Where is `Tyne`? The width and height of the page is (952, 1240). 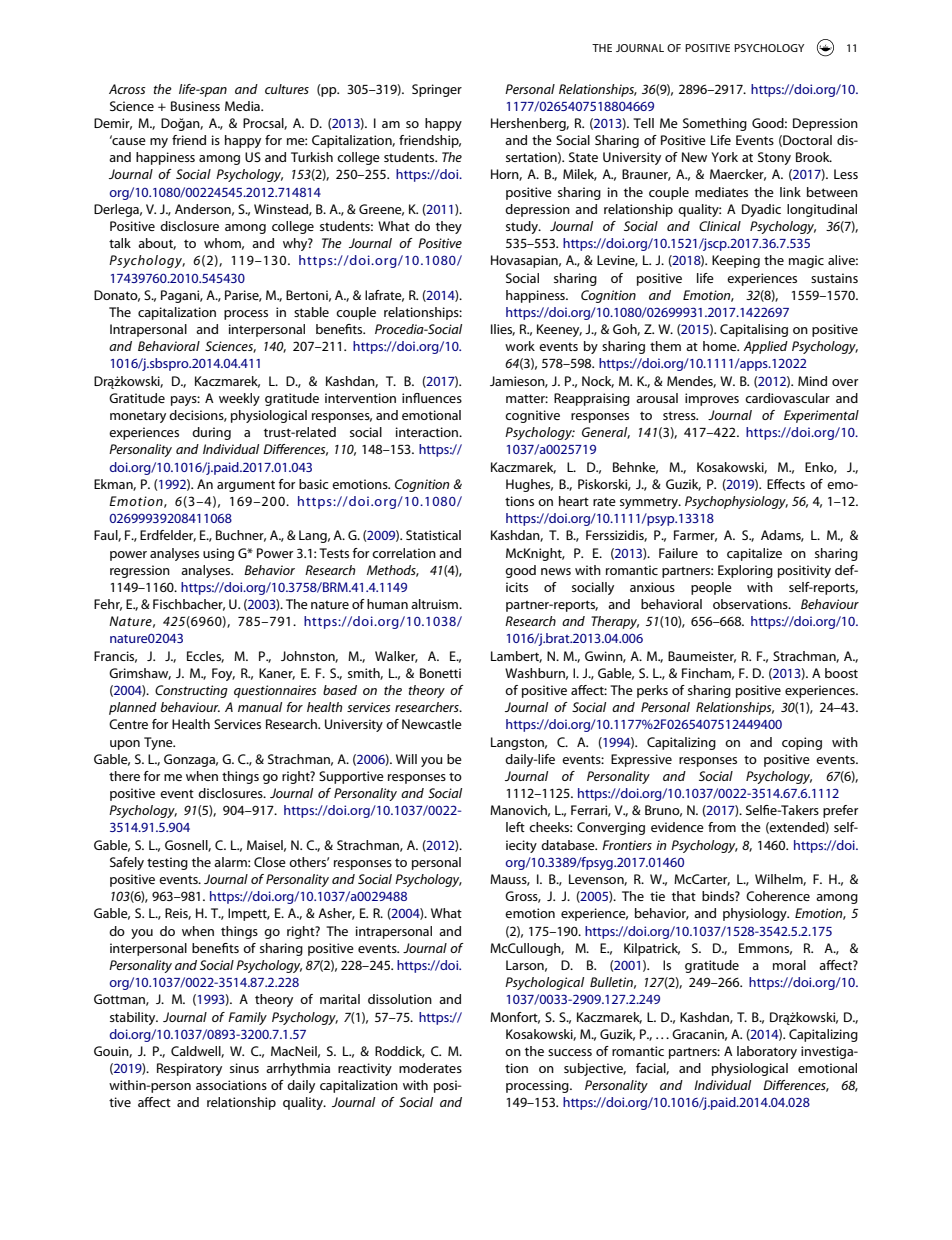 Tyne is located at coordinates (159, 743).
